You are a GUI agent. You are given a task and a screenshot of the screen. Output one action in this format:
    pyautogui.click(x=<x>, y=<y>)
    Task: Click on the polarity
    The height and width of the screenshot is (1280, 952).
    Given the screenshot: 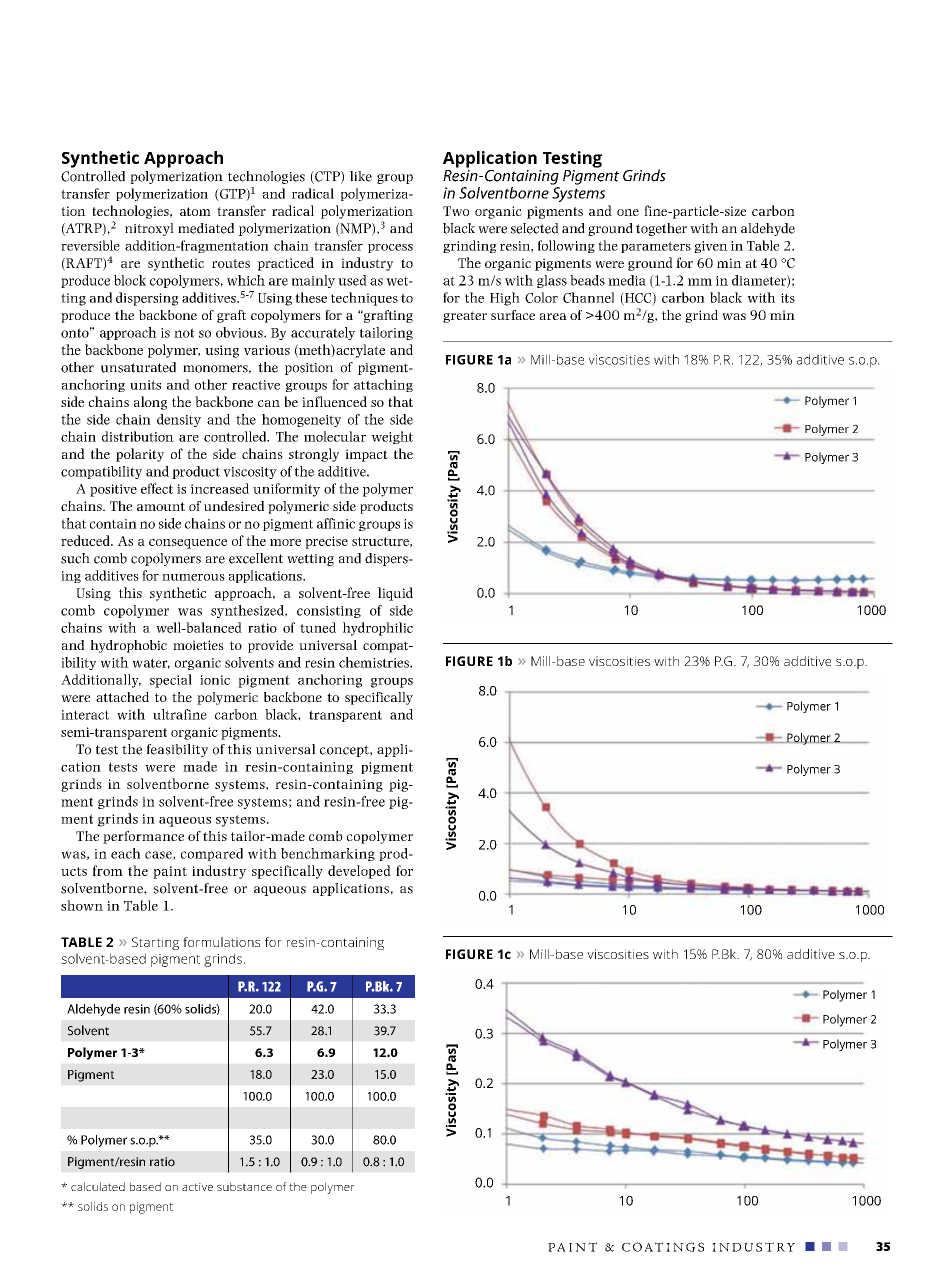 What is the action you would take?
    pyautogui.click(x=140, y=455)
